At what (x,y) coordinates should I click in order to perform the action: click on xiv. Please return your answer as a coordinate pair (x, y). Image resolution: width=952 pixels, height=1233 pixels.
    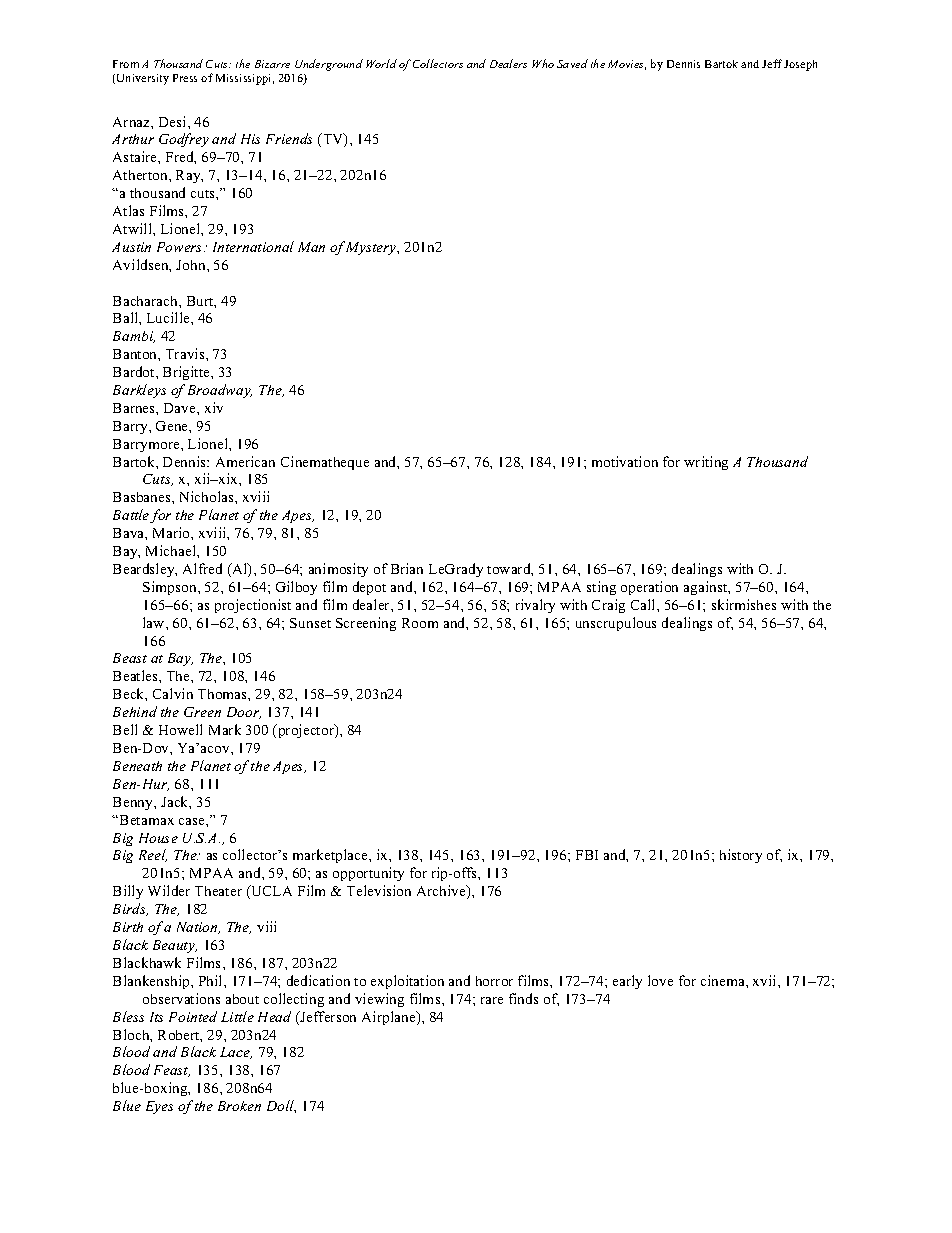
    Looking at the image, I should click on (214, 407).
